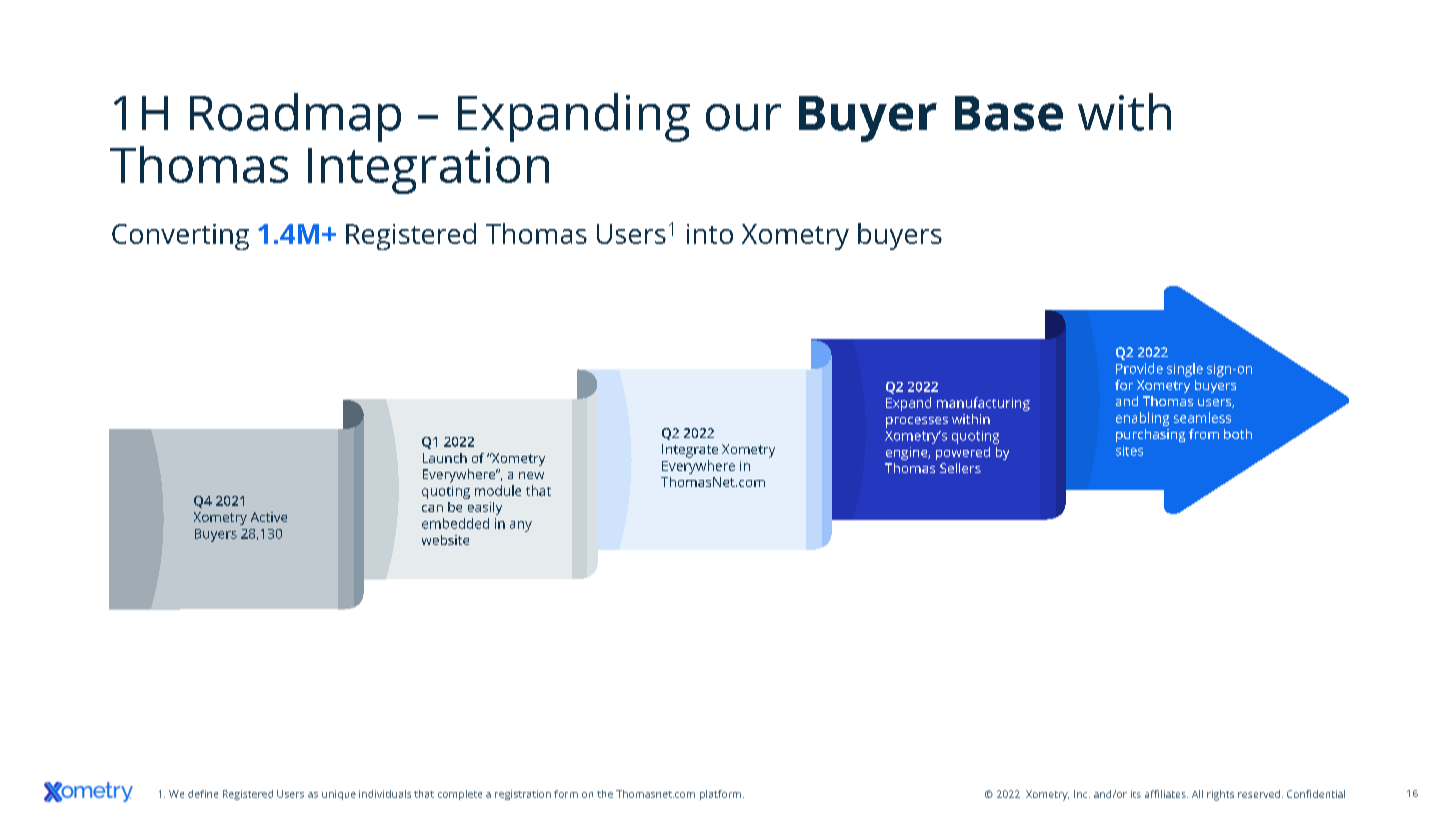 Image resolution: width=1456 pixels, height=819 pixels. I want to click on our, so click(743, 117).
